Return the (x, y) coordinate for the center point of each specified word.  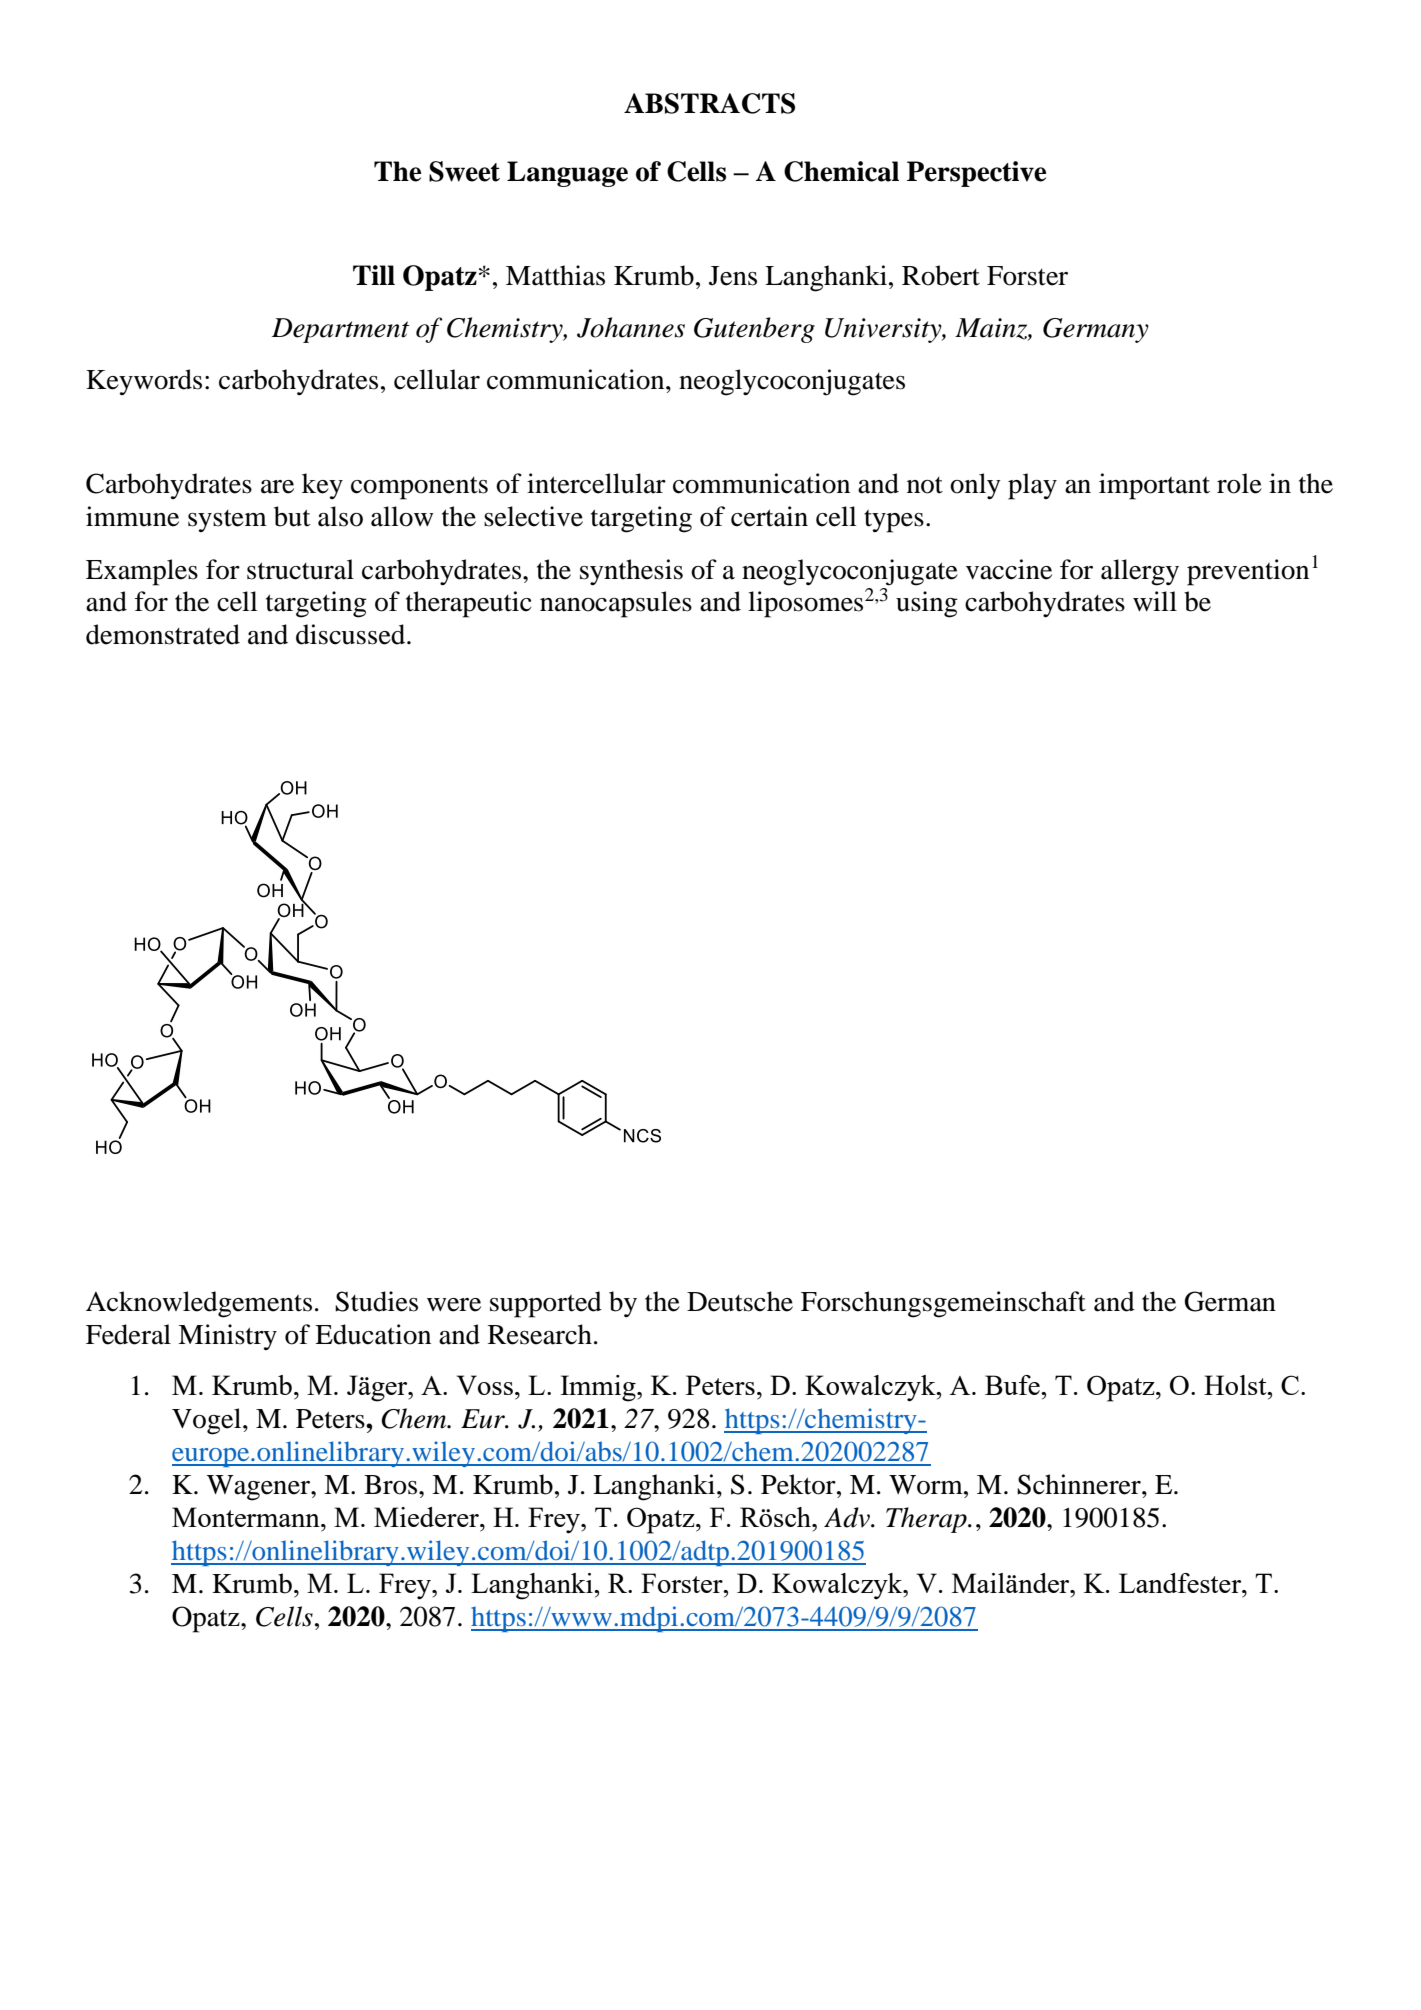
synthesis (631, 572)
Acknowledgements (199, 1304)
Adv (848, 1517)
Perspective (976, 174)
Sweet (464, 171)
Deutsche (740, 1301)
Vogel (208, 1421)
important (1154, 486)
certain (769, 516)
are (277, 487)
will (1155, 601)
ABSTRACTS (709, 103)
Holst (1236, 1385)
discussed (352, 634)
